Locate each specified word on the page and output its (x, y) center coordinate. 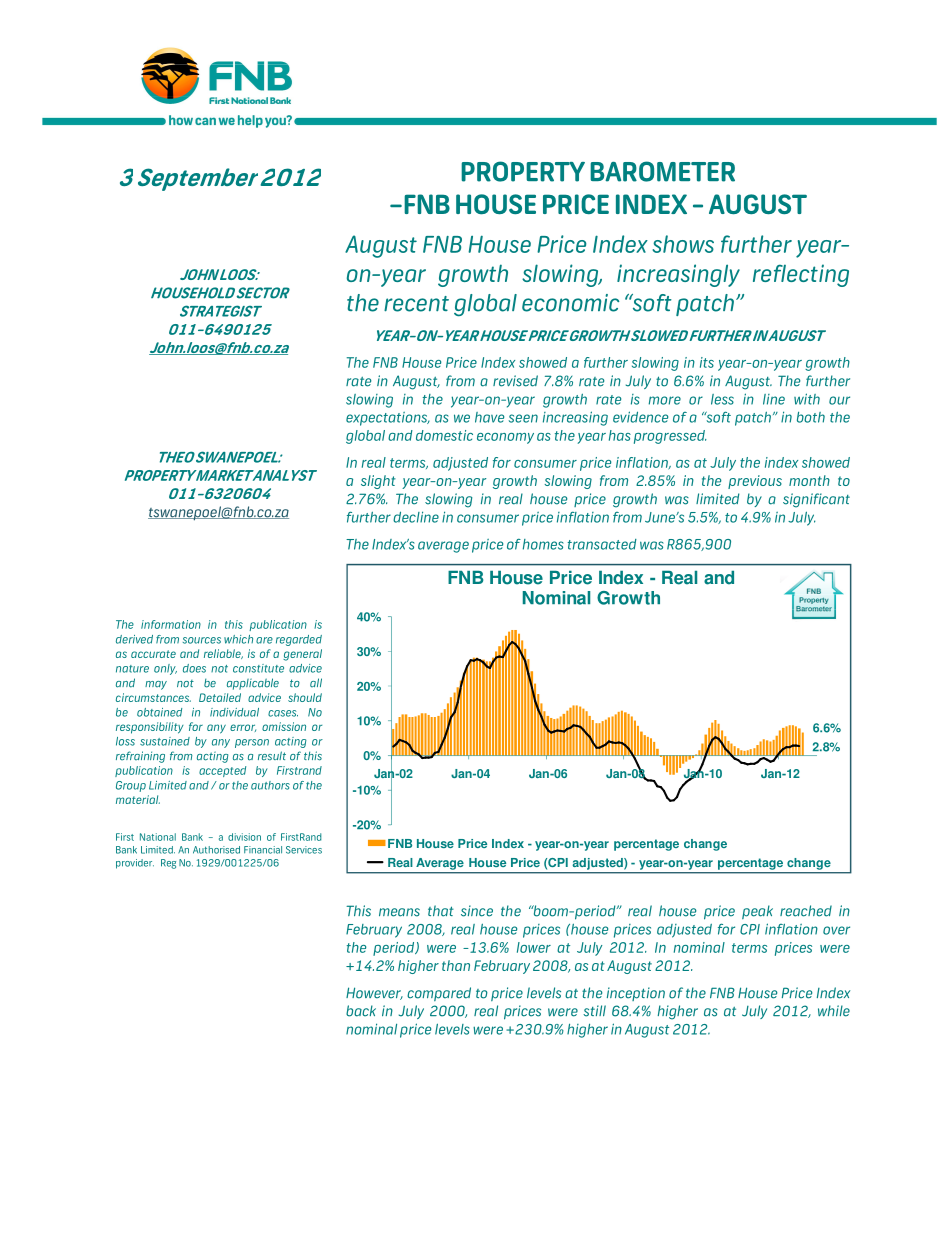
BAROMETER (662, 171)
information (171, 624)
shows (683, 244)
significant (816, 500)
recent (416, 304)
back (361, 1011)
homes (543, 544)
